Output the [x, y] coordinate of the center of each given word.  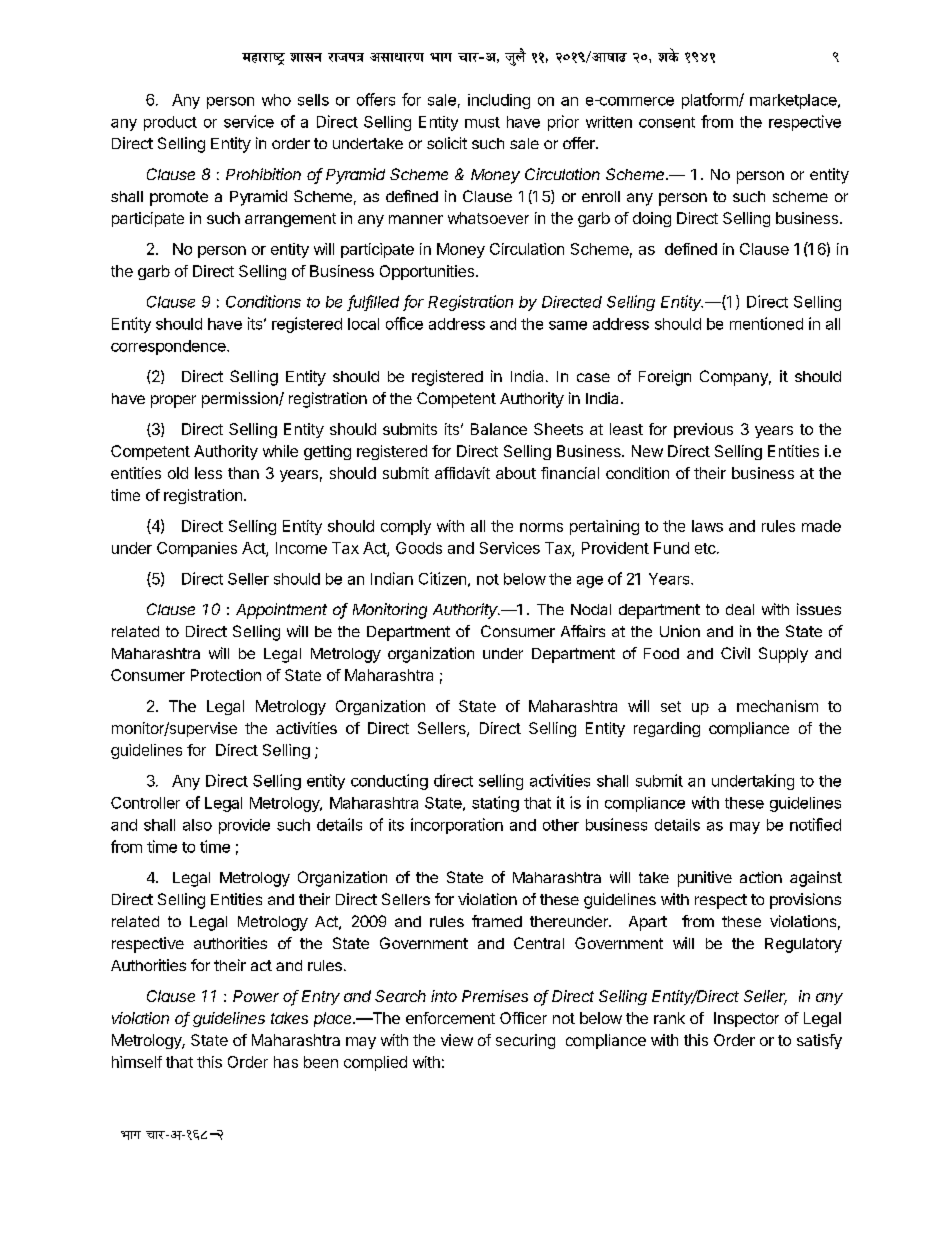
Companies [197, 549]
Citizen [442, 578]
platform [711, 101]
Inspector [746, 1019]
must [482, 122]
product [170, 123]
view [457, 1040]
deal [740, 609]
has [286, 1062]
